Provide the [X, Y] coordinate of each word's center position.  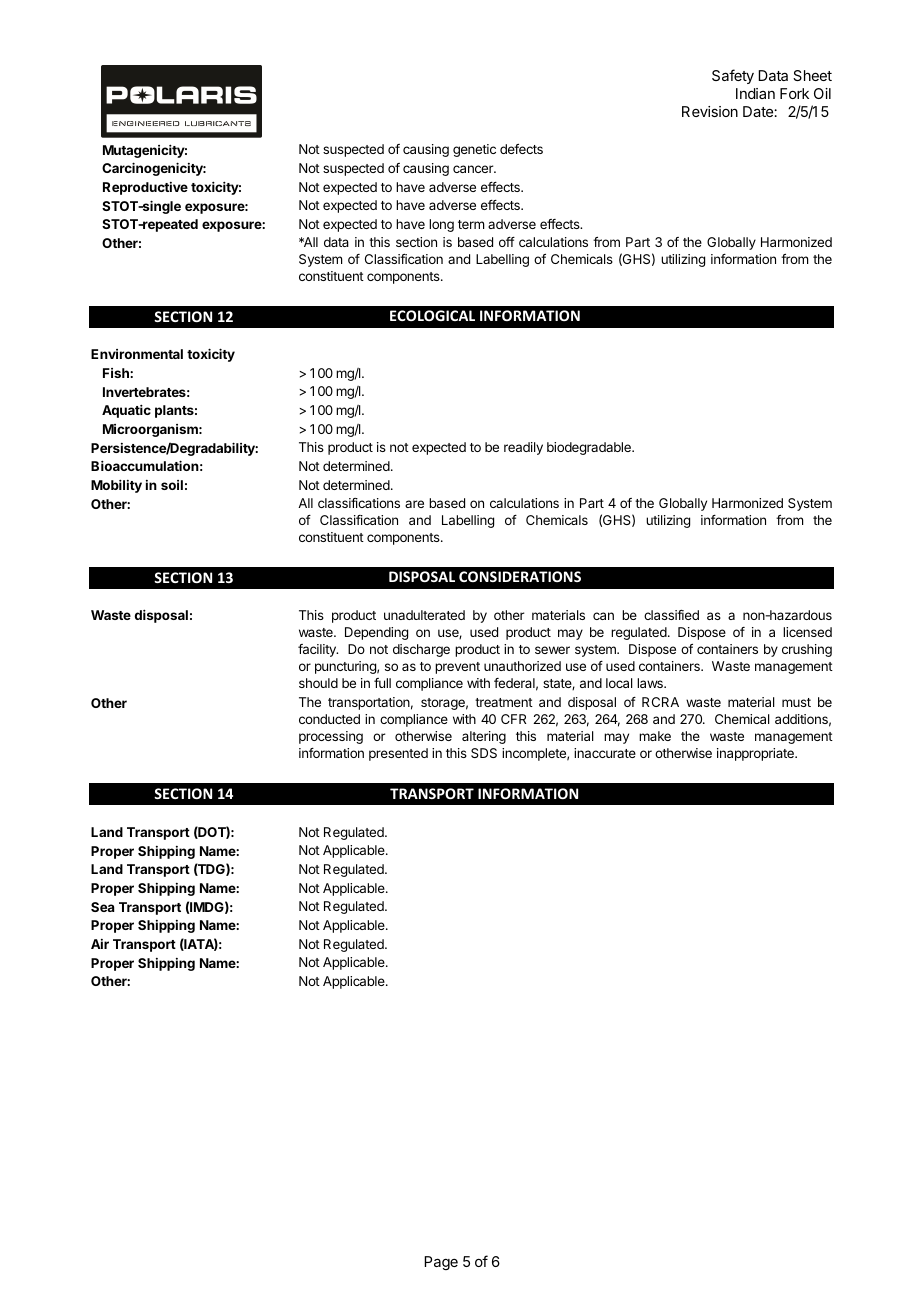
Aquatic [126, 411]
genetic [474, 150]
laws [651, 683]
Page [441, 1263]
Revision [710, 111]
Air [100, 944]
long [441, 225]
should [318, 683]
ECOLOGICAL [432, 315]
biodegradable [590, 448]
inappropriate [756, 754]
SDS [484, 753]
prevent [457, 668]
